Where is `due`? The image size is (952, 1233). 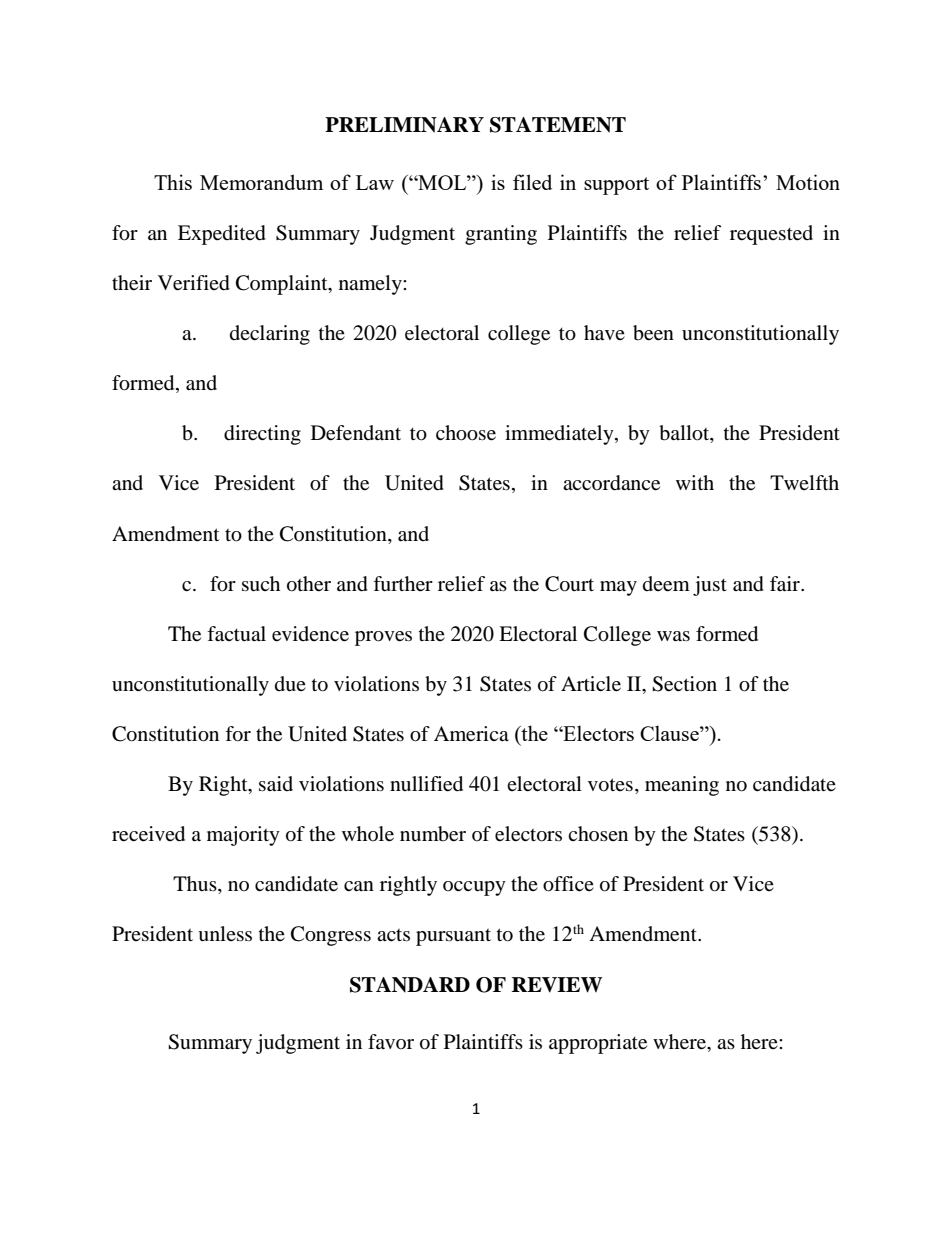
due is located at coordinates (290, 684).
